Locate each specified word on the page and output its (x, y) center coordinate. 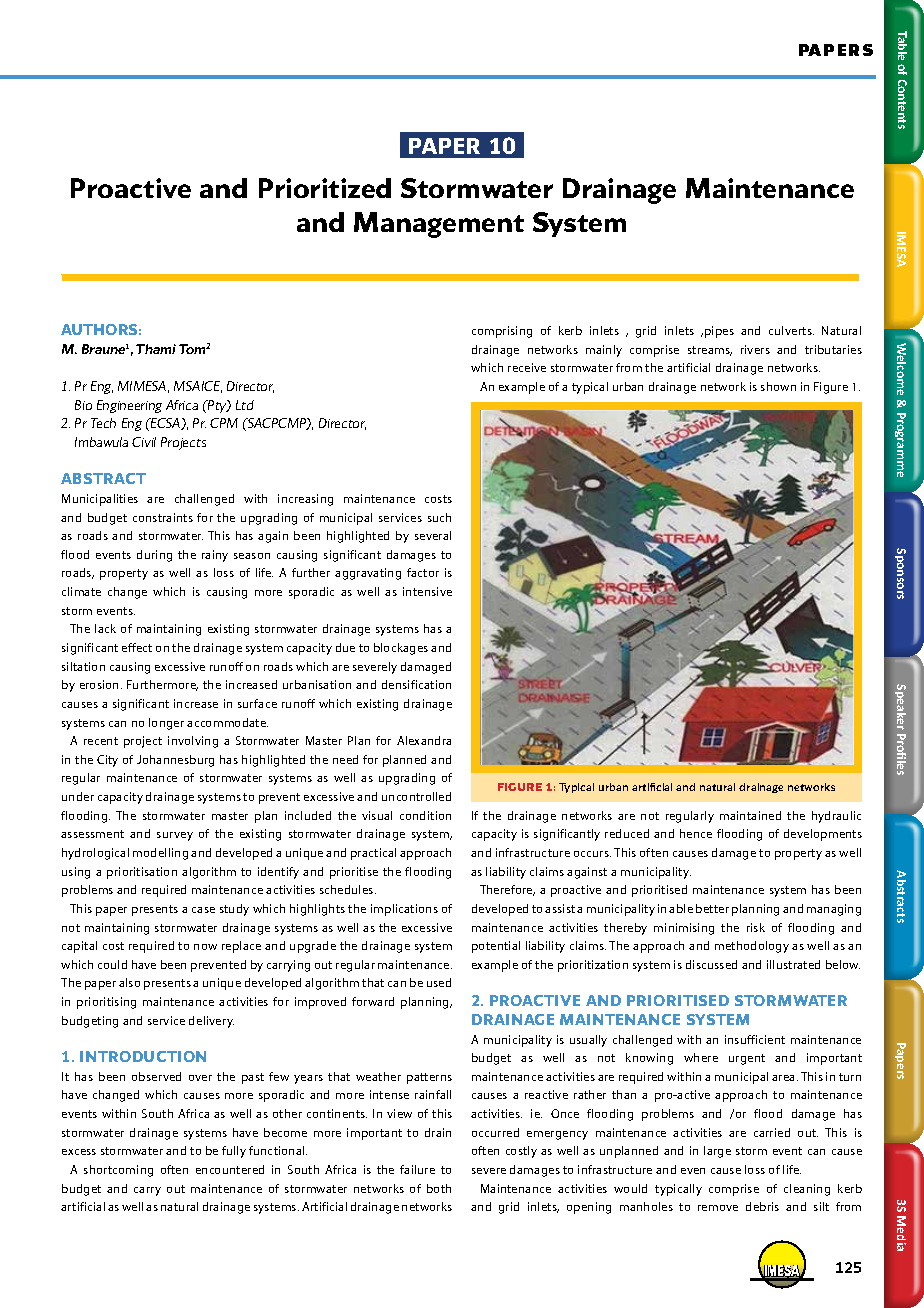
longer (166, 724)
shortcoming (118, 1171)
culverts (791, 330)
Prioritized (325, 188)
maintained (750, 815)
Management (439, 225)
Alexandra (424, 740)
